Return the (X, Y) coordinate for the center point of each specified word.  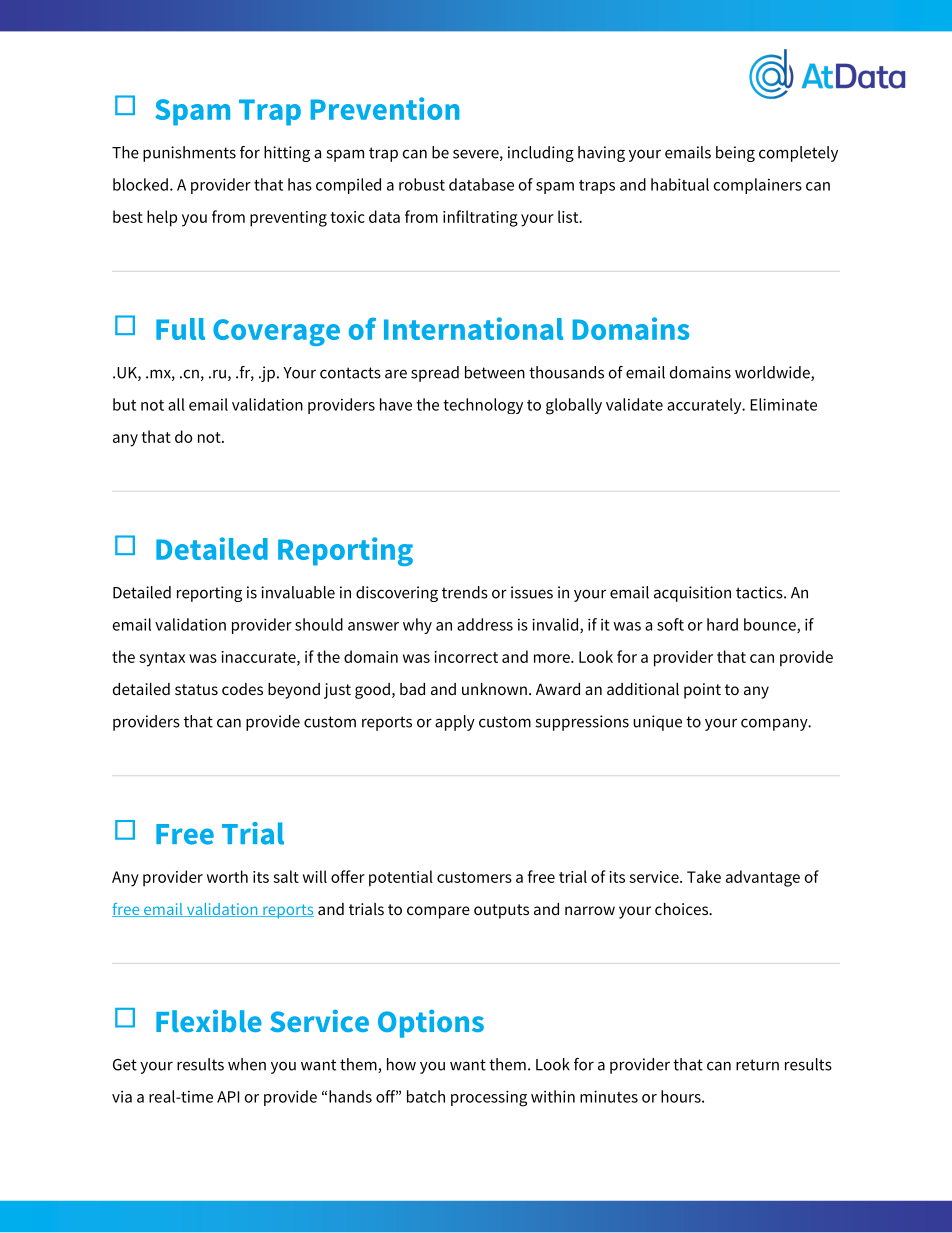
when (247, 1064)
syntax (162, 659)
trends (465, 592)
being (735, 154)
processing (489, 1098)
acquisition (692, 594)
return (757, 1065)
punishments (189, 154)
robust (422, 184)
